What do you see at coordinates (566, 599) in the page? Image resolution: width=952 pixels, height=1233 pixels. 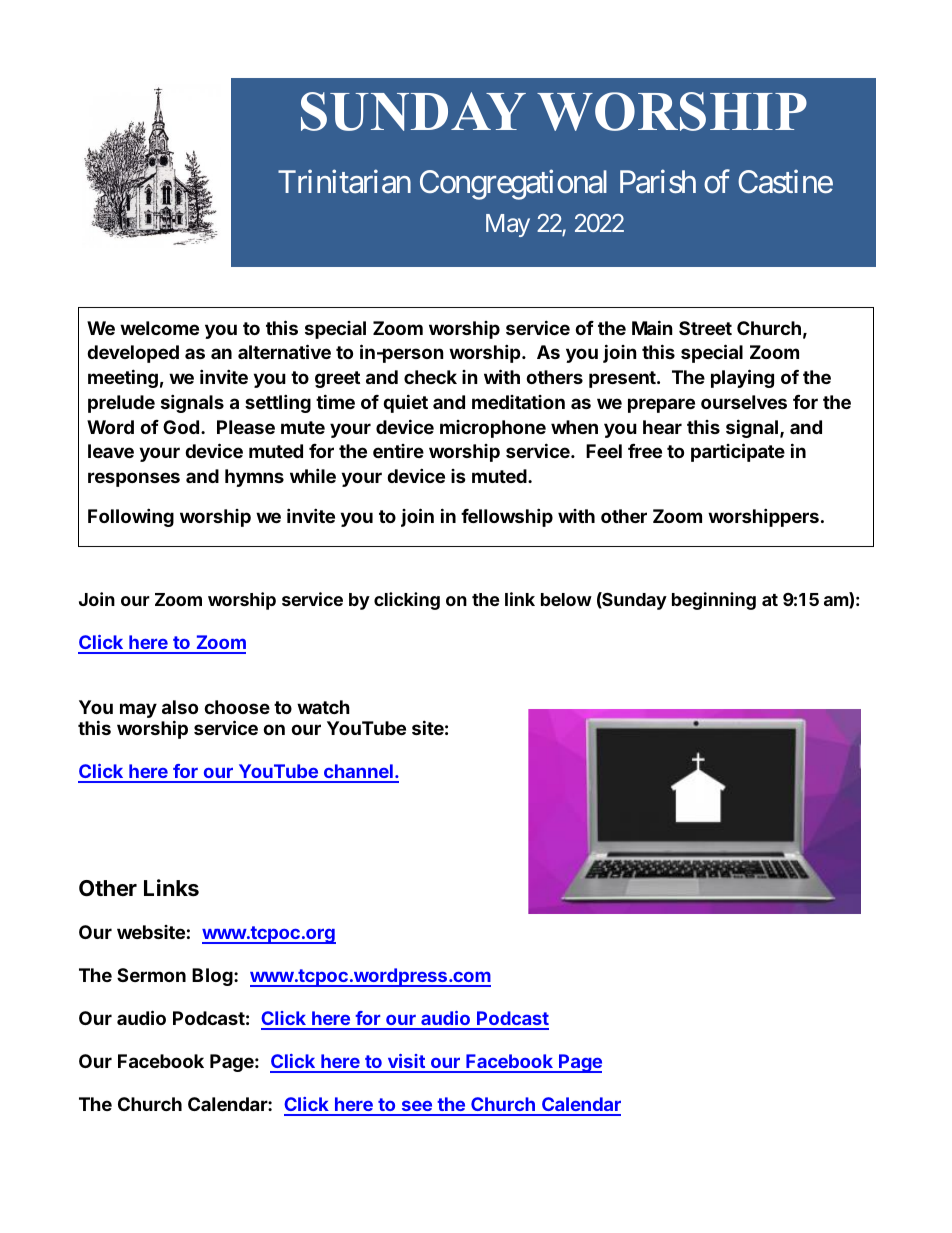 I see `below` at bounding box center [566, 599].
